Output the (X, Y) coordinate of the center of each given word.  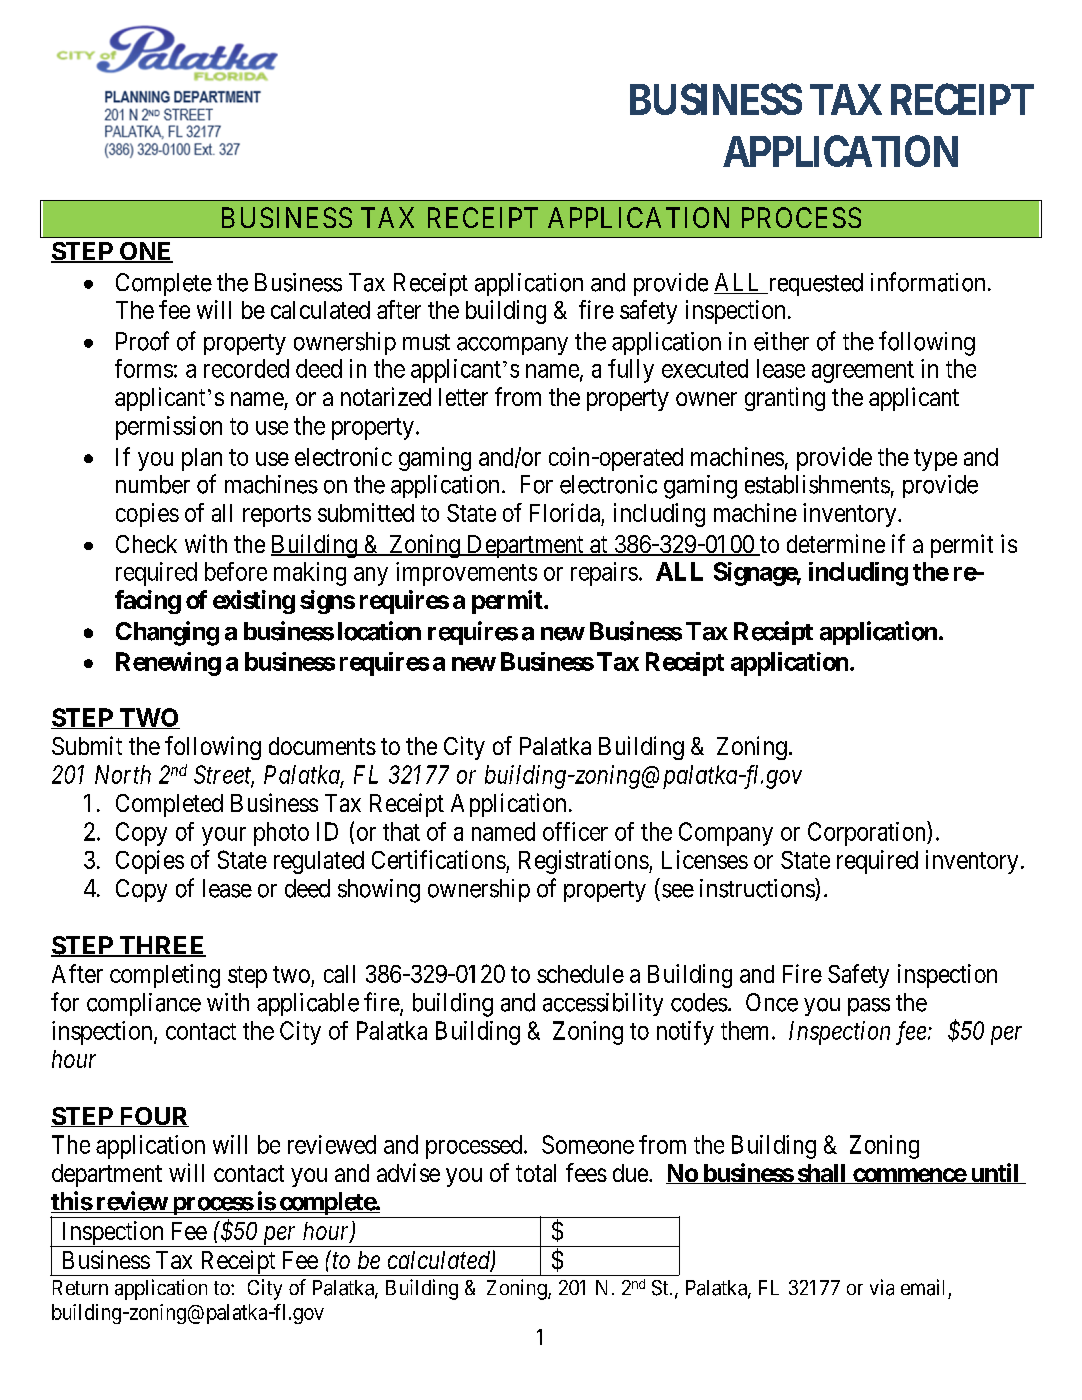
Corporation (868, 833)
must (426, 342)
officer (575, 831)
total (536, 1173)
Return (80, 1287)
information (928, 282)
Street (224, 775)
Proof (142, 341)
